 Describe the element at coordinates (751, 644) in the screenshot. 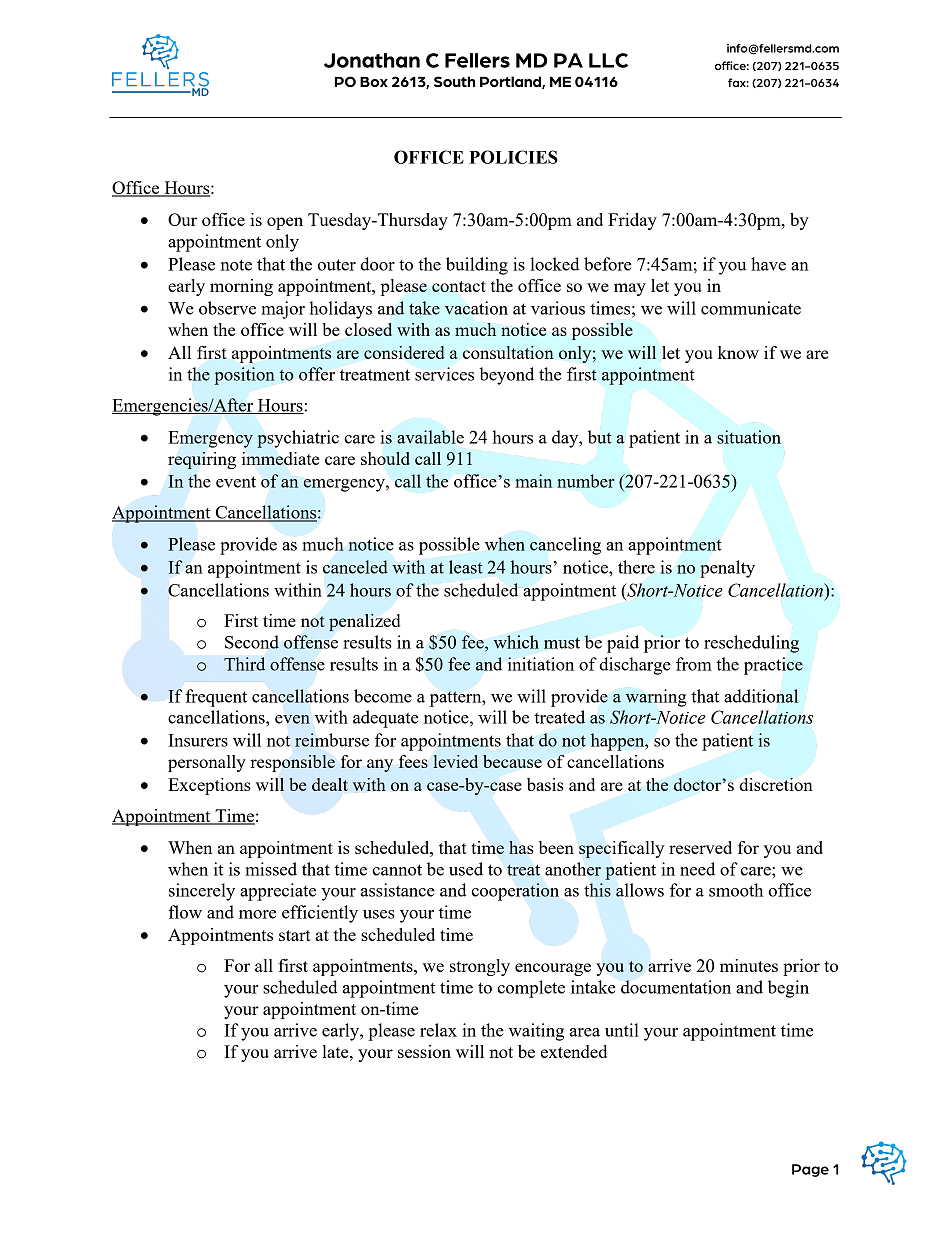

I see `rescheduling` at that location.
